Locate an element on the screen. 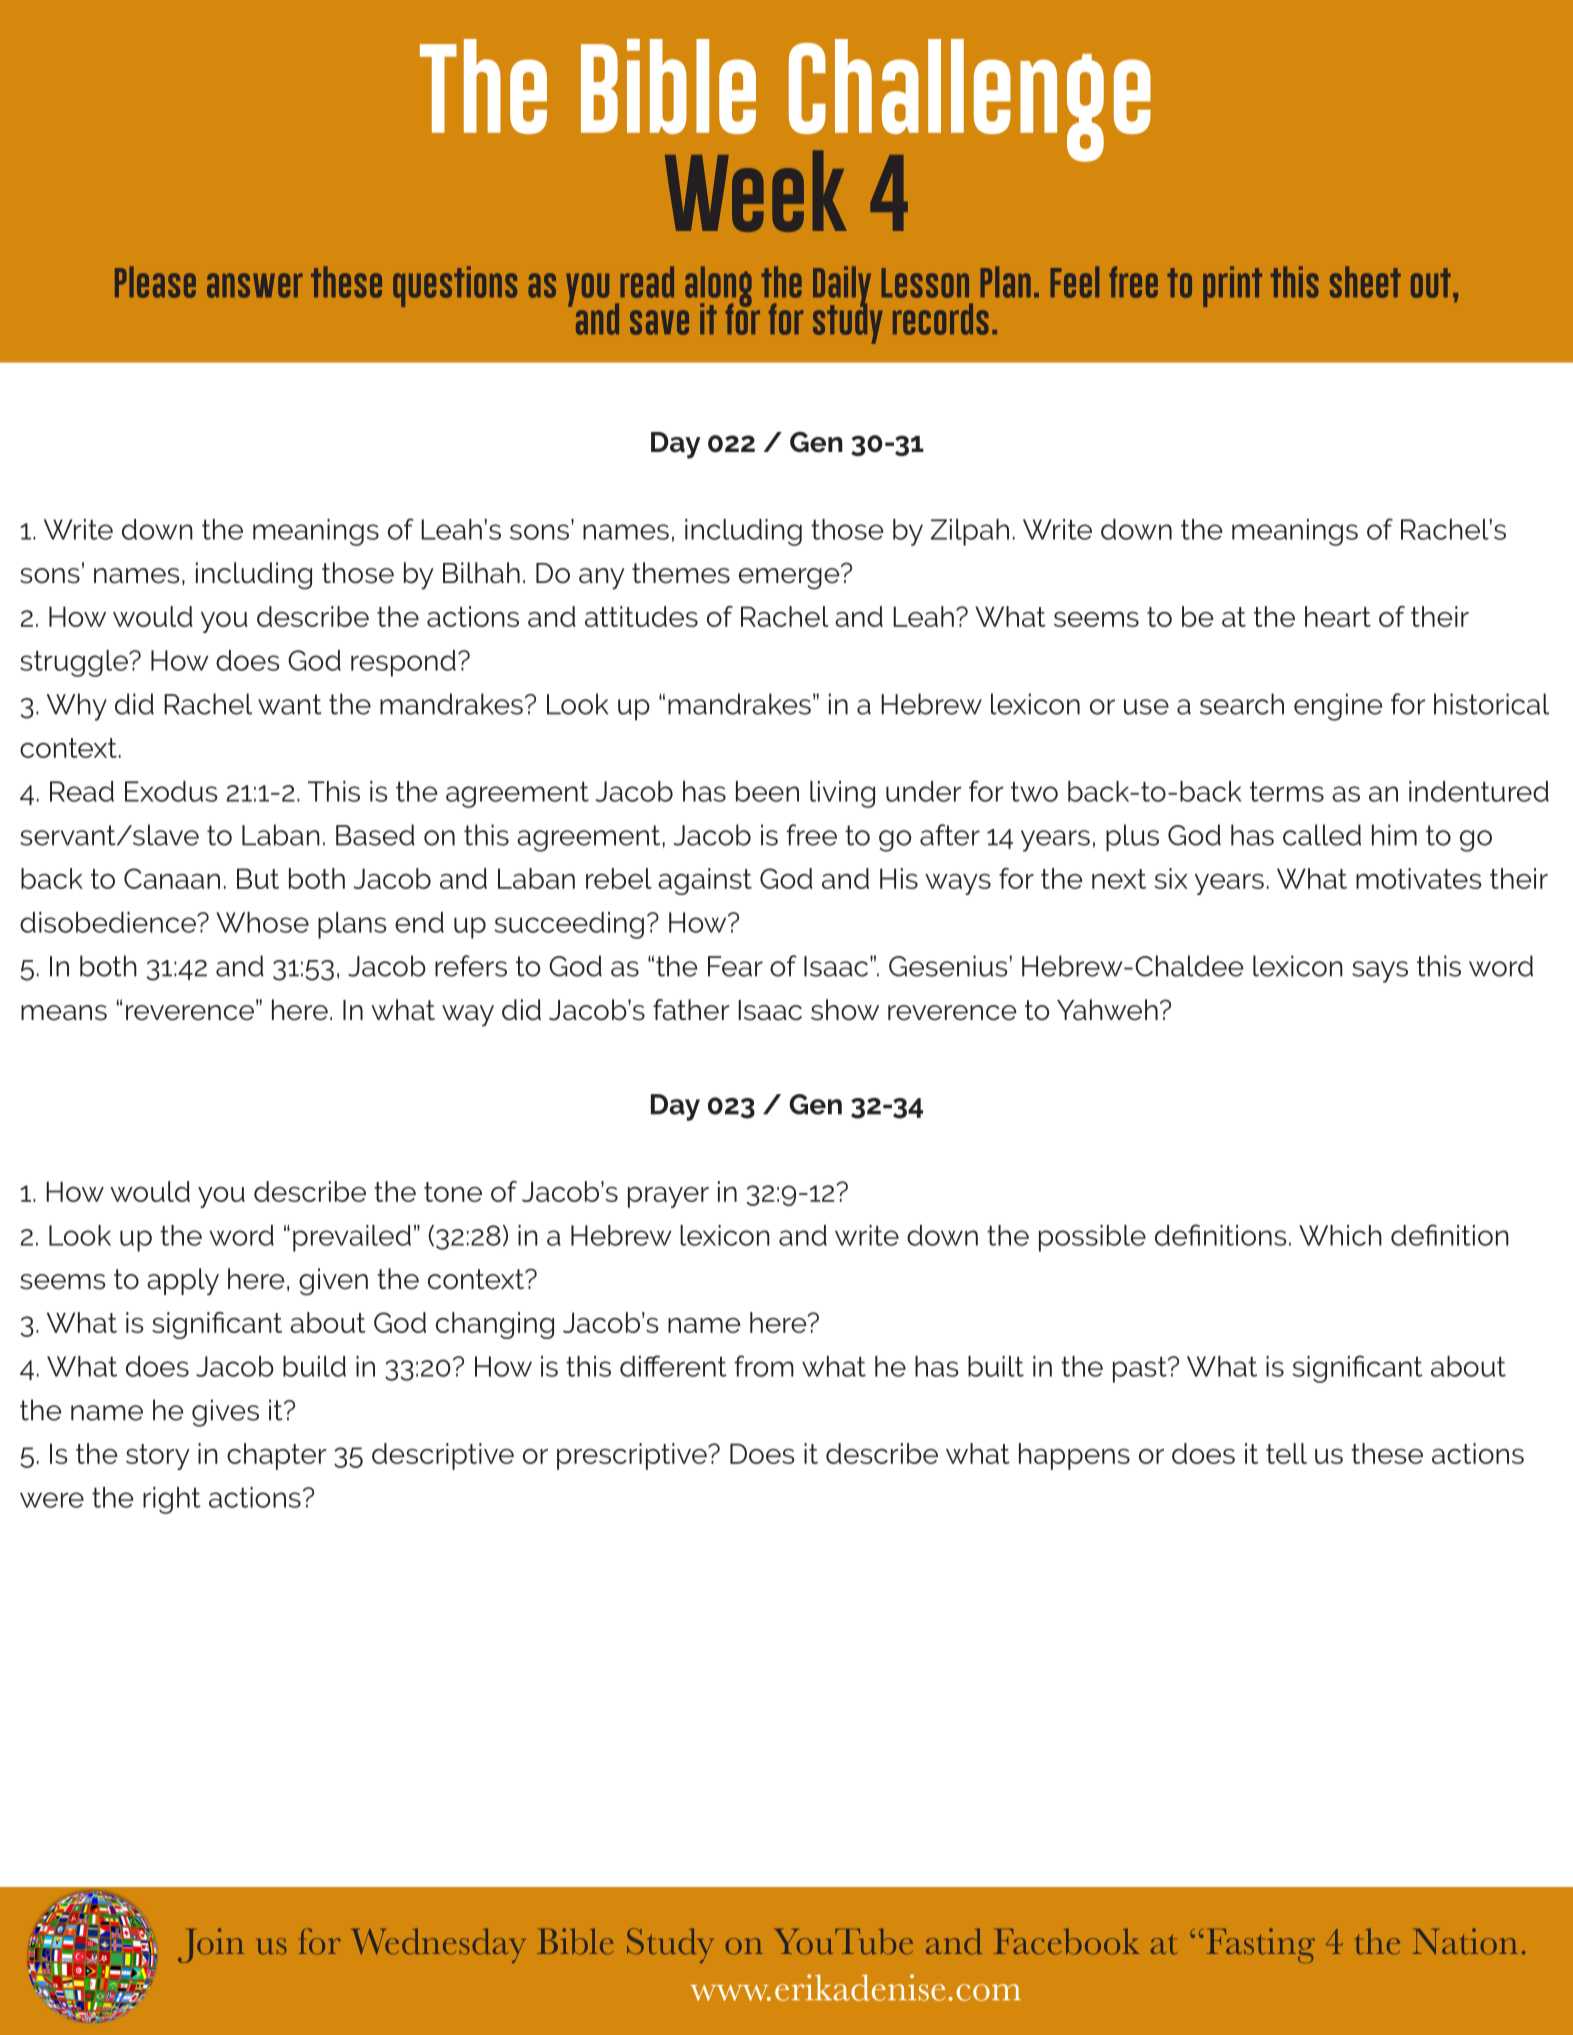 The image size is (1573, 2035). Facebook is located at coordinates (1067, 1941).
